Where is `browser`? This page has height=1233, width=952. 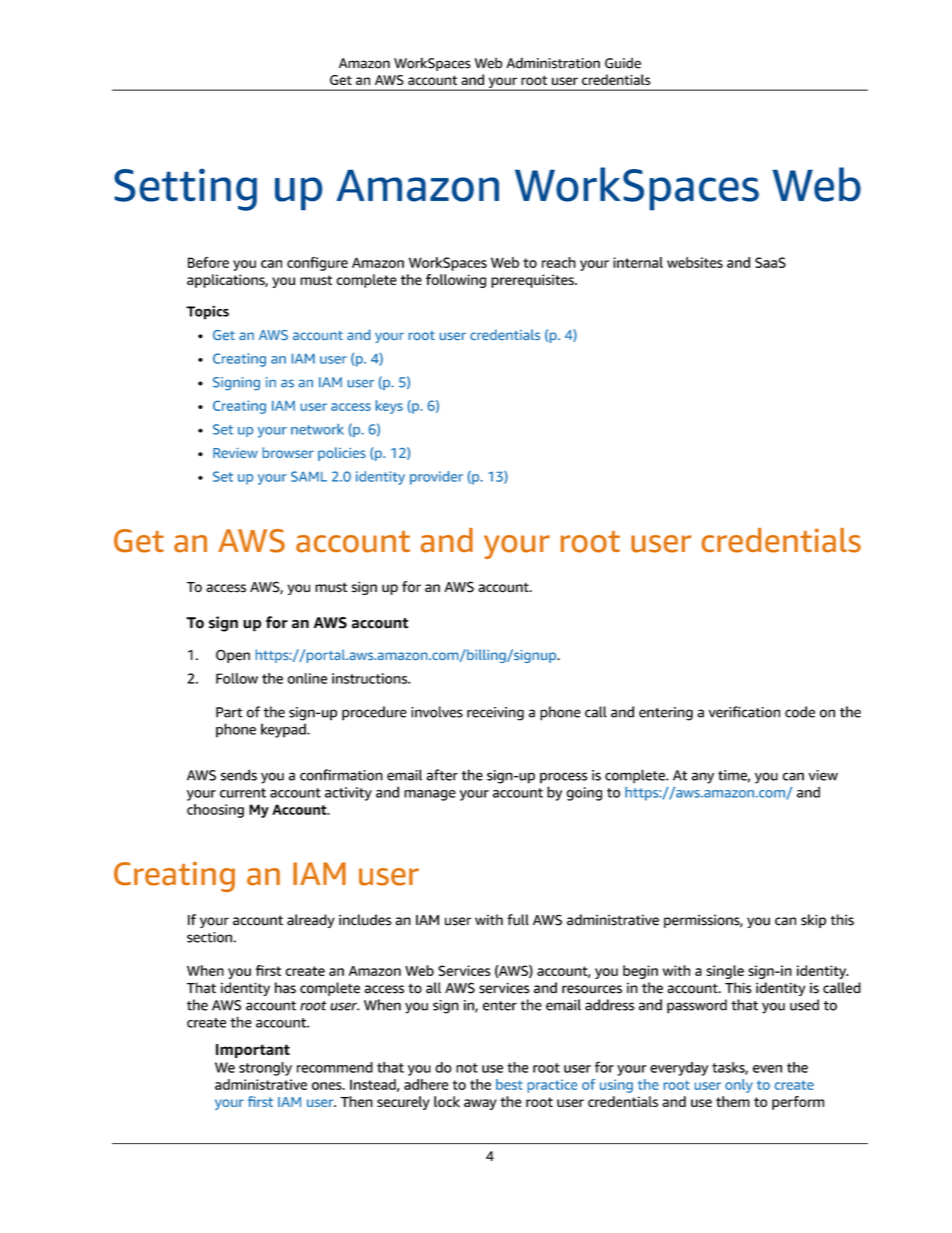 browser is located at coordinates (288, 452).
